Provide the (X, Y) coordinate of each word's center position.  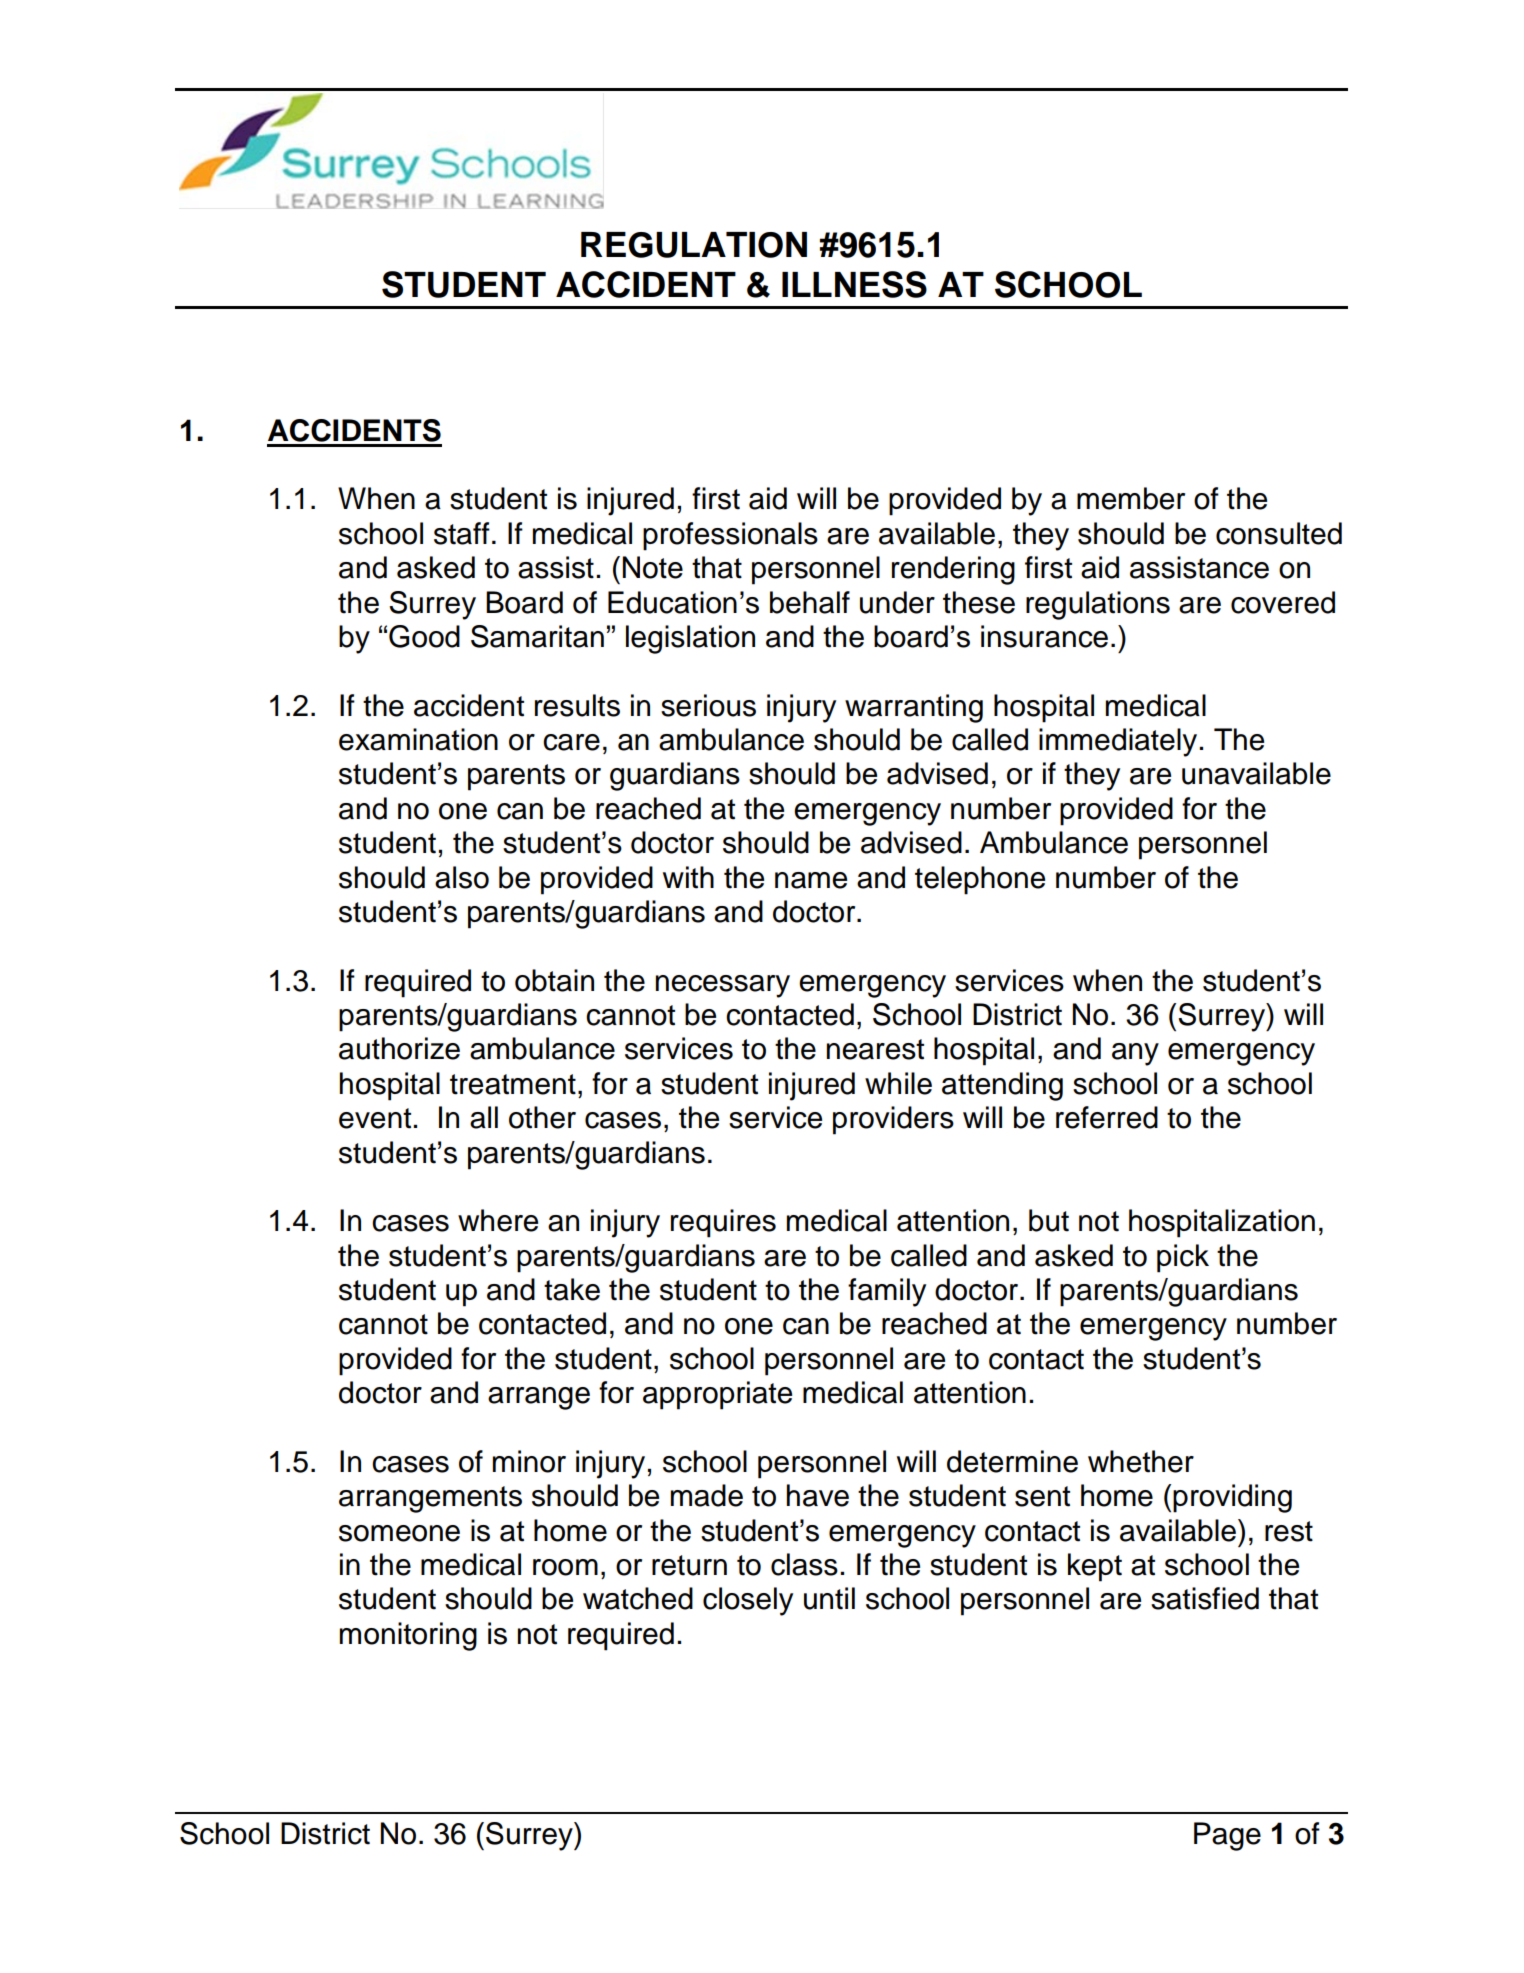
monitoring (408, 1636)
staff (462, 533)
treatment (513, 1084)
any (1135, 1054)
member (1131, 498)
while (898, 1083)
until (829, 1598)
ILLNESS (854, 284)
